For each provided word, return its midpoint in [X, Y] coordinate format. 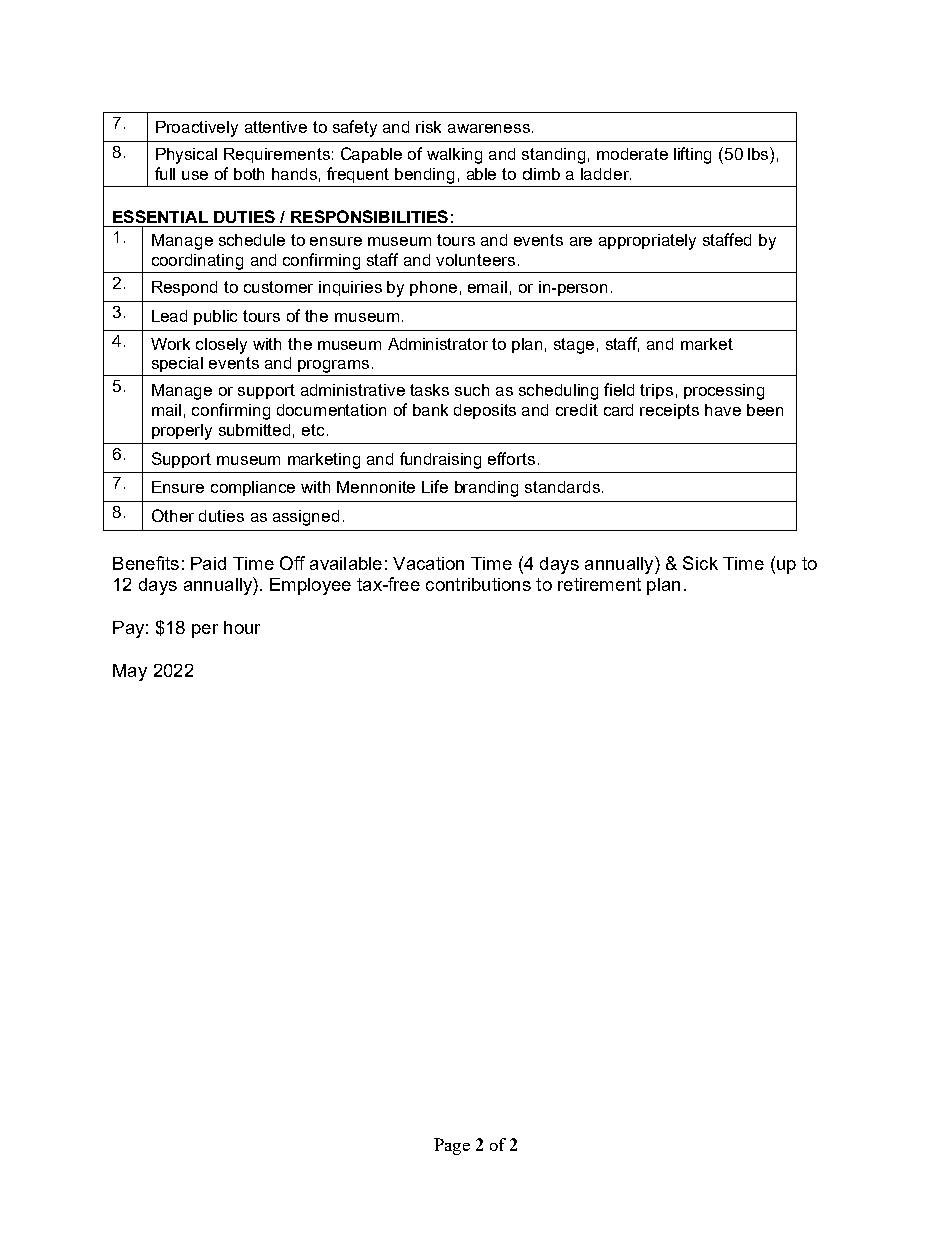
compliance [253, 488]
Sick [700, 563]
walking [454, 156]
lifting [692, 155]
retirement [599, 584]
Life [435, 486]
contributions [478, 584]
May [130, 672]
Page [452, 1146]
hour [242, 627]
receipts [669, 411]
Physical [186, 156]
